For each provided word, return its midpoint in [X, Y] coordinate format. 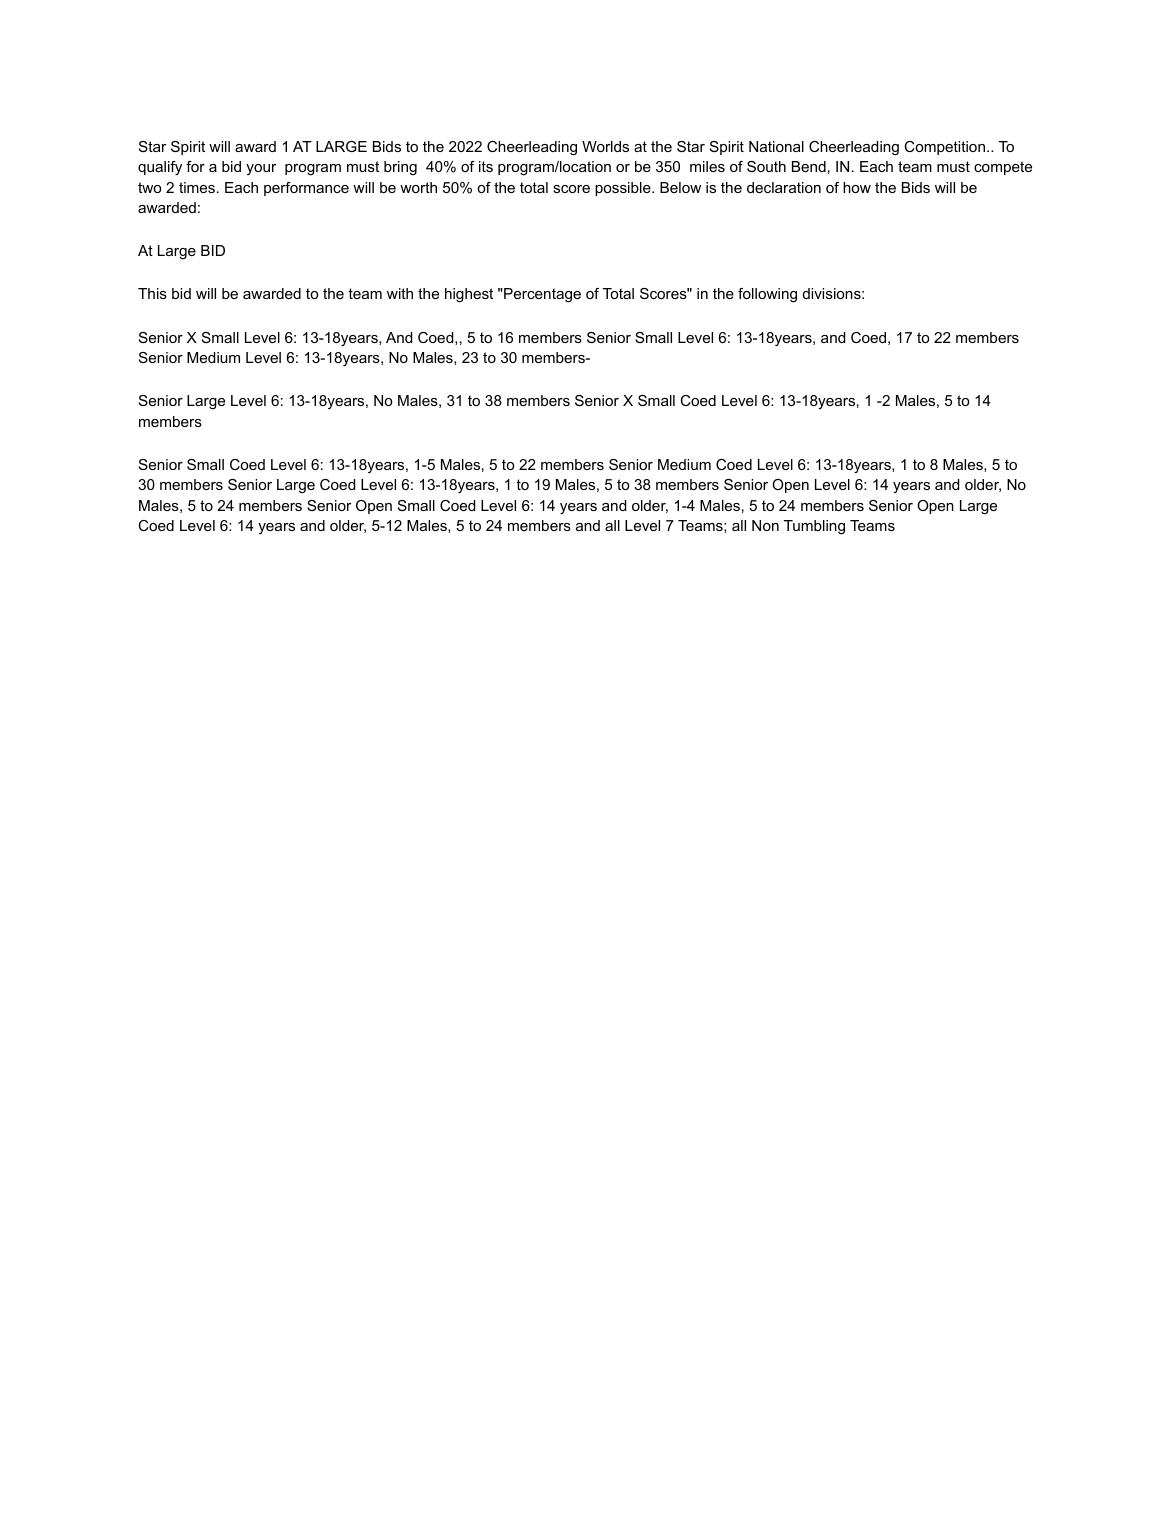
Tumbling [814, 527]
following [767, 295]
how [857, 187]
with [400, 293]
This [152, 293]
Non [765, 525]
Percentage [541, 295]
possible [624, 189]
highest [469, 295]
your [261, 169]
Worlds [605, 146]
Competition [944, 148]
